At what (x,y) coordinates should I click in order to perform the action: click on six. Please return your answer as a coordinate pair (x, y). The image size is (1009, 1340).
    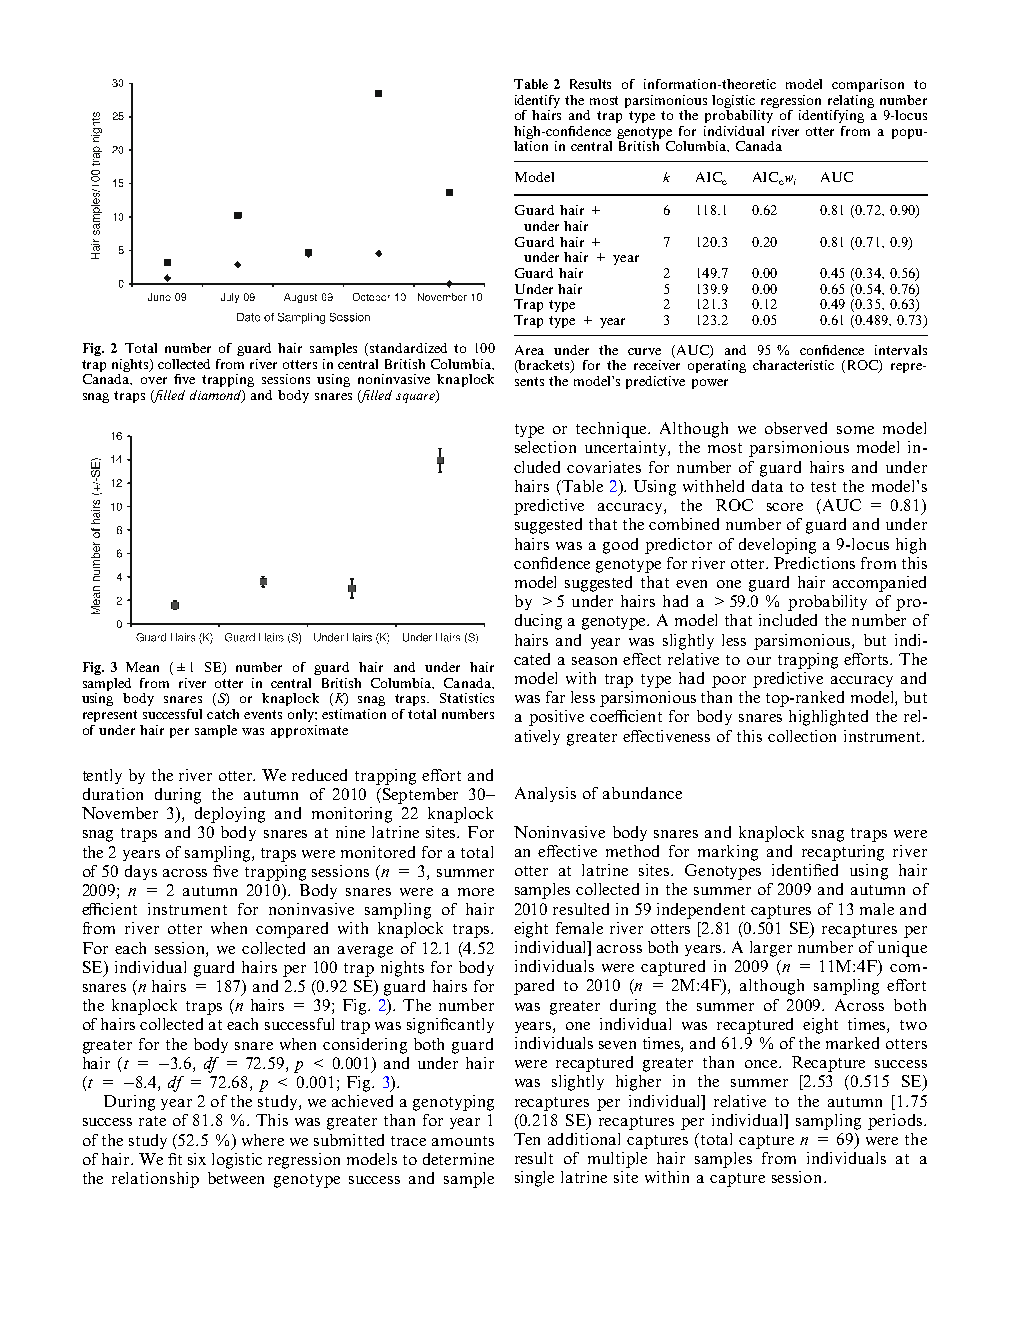
    Looking at the image, I should click on (197, 1159).
